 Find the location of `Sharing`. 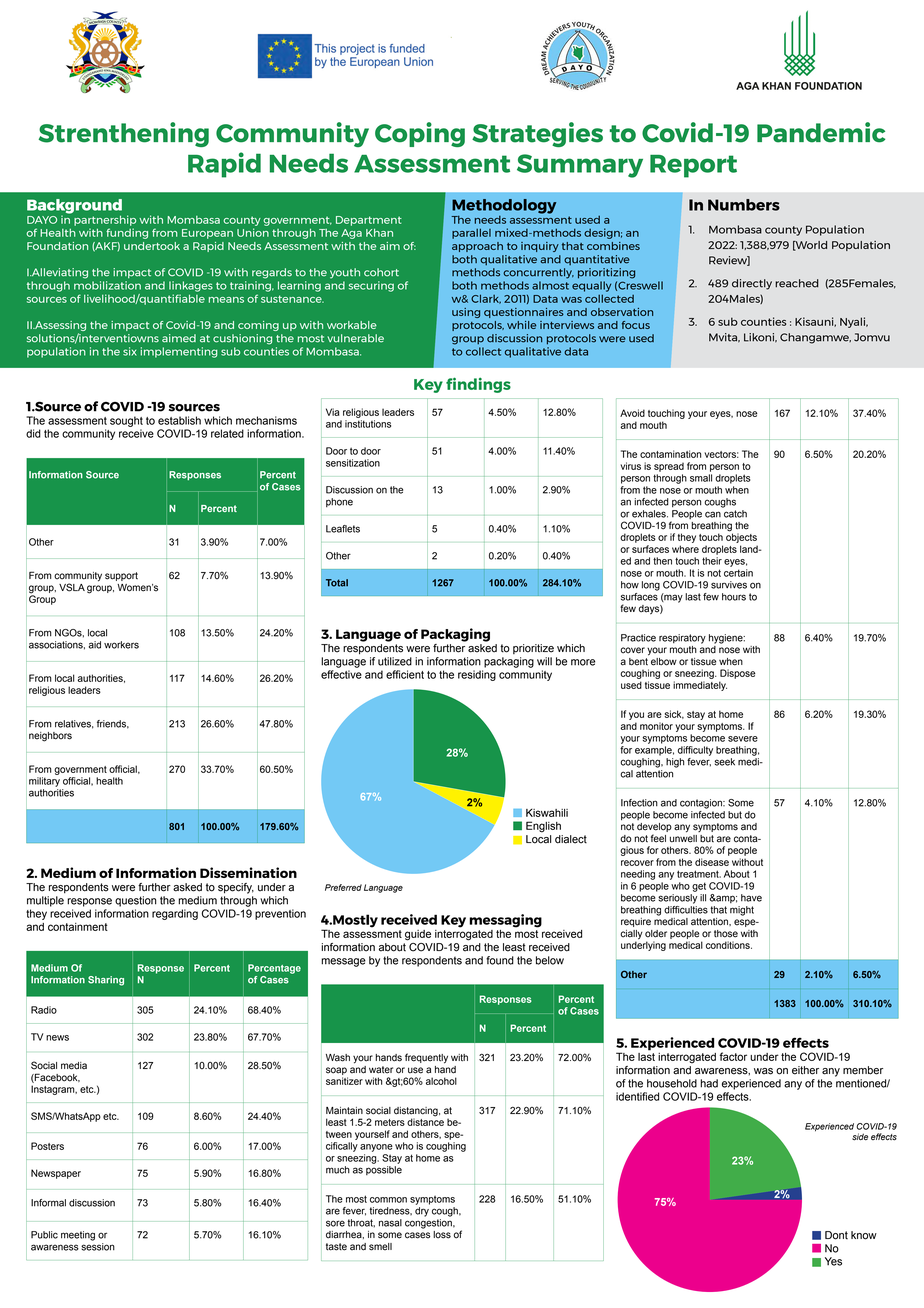

Sharing is located at coordinates (106, 981).
